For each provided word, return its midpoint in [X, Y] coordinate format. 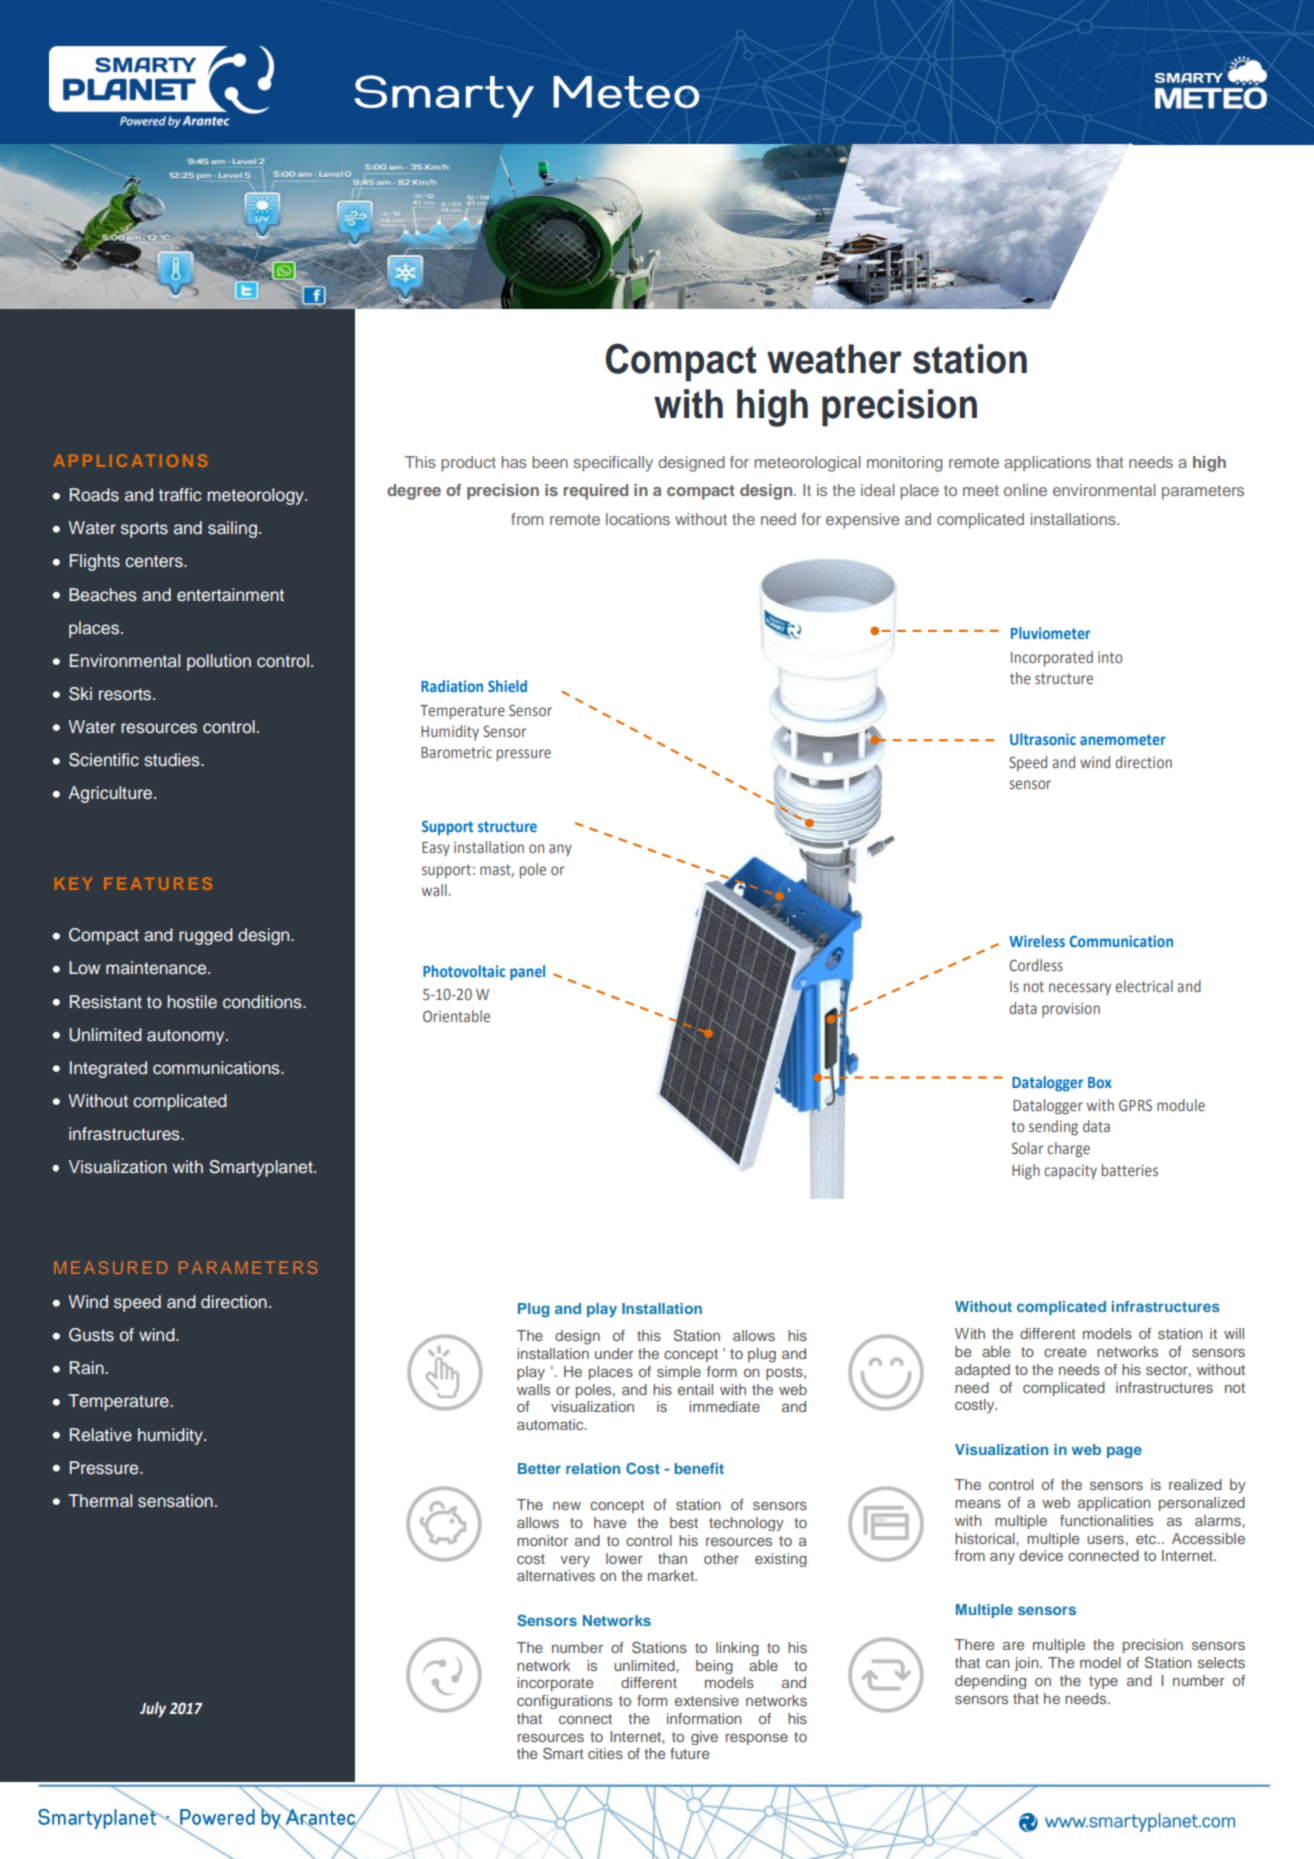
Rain [87, 1368]
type [1103, 1682]
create [1065, 1352]
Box [1100, 1082]
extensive [707, 1700]
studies [173, 760]
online [1025, 490]
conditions [263, 1002]
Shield [507, 686]
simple [679, 1373]
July [153, 1710]
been [550, 462]
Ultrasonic [1043, 739]
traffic [180, 495]
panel [527, 973]
